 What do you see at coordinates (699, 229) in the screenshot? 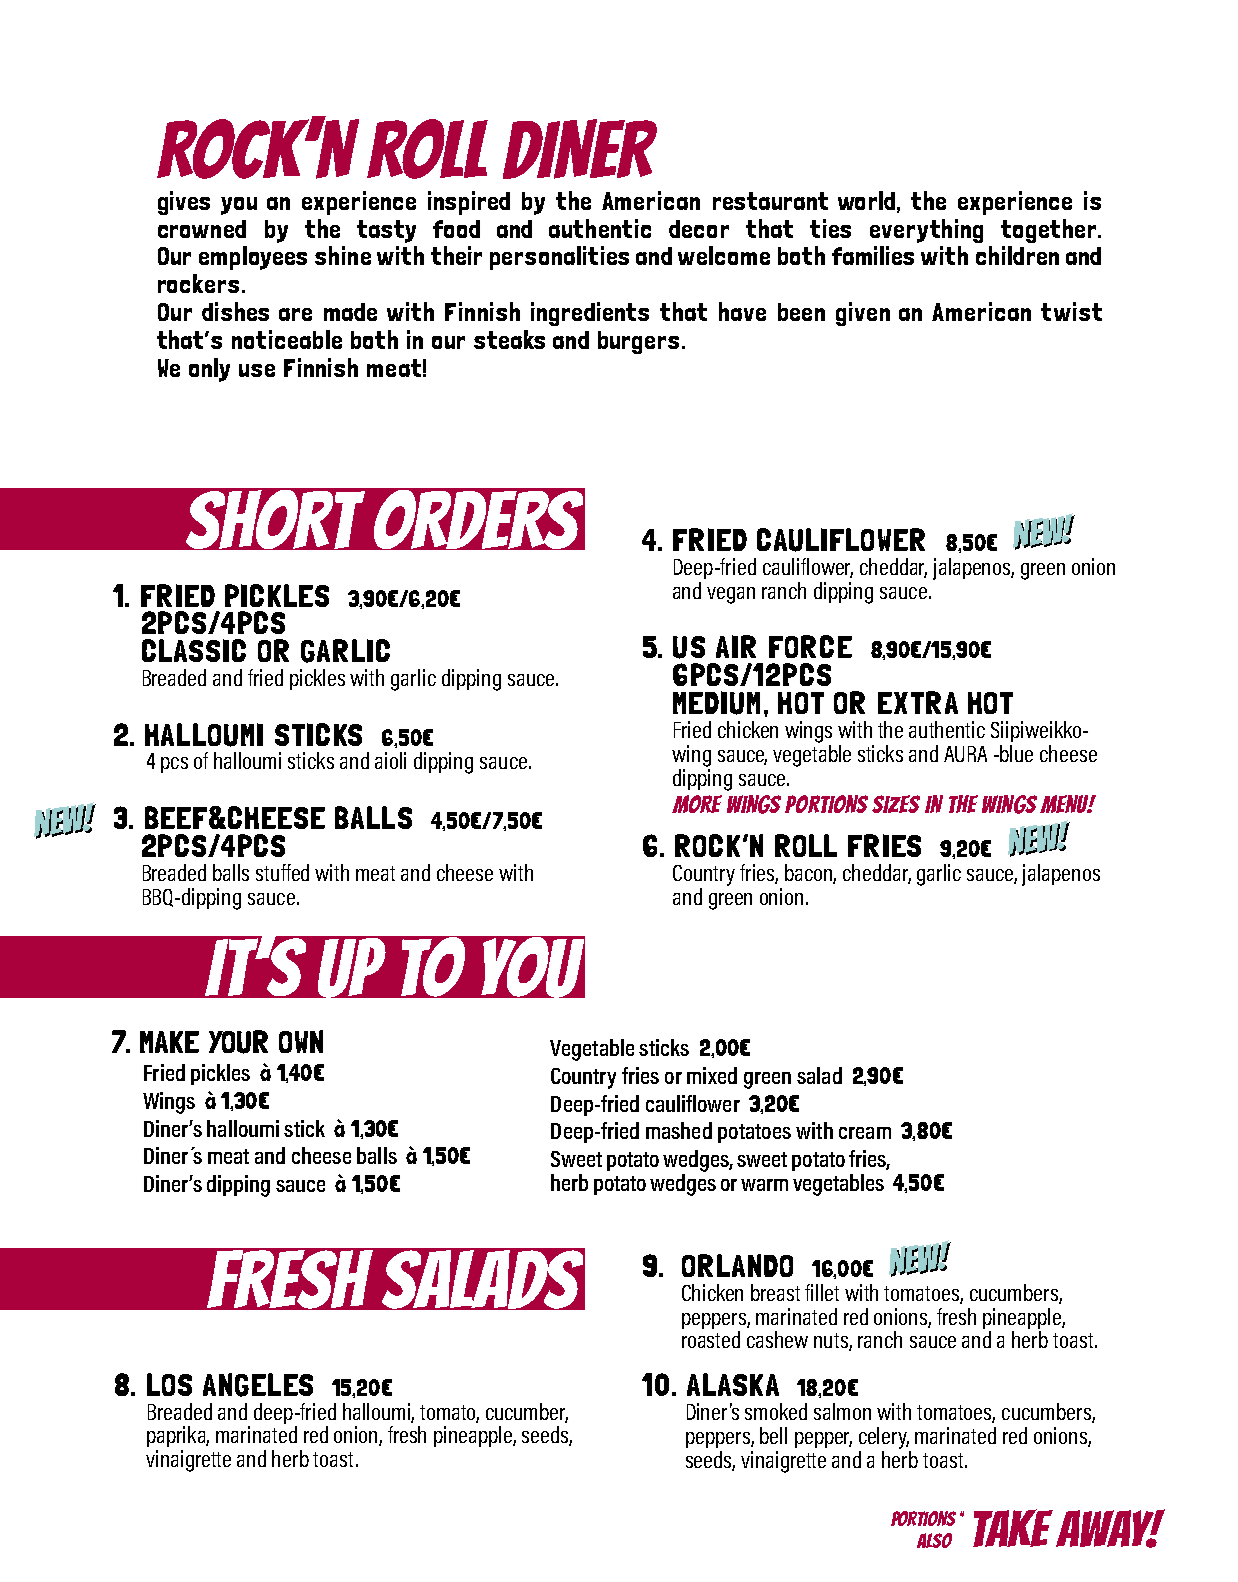
I see `decor` at bounding box center [699, 229].
